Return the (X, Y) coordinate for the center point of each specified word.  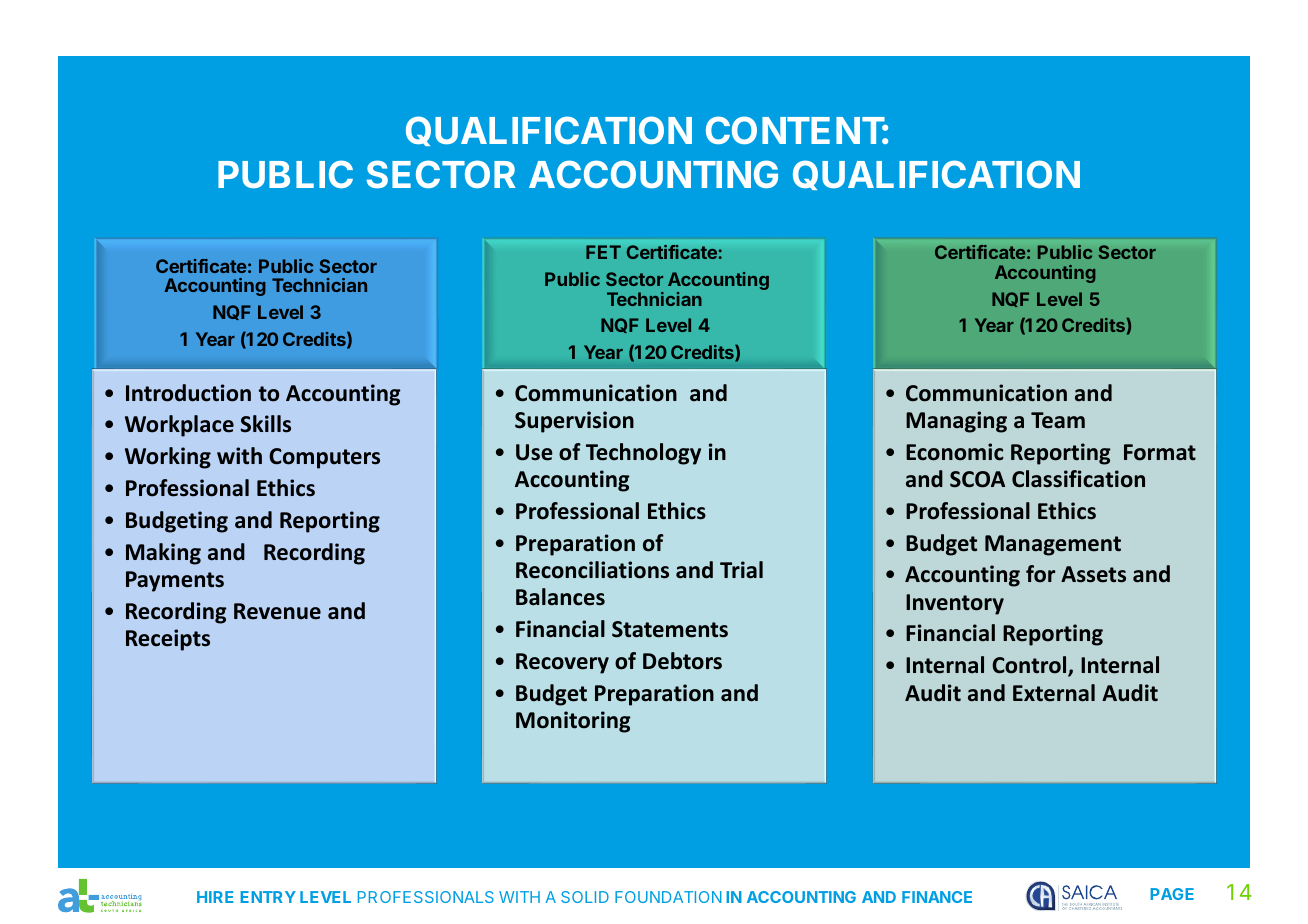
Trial (741, 570)
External (1054, 693)
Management (1053, 545)
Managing (956, 422)
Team (1058, 420)
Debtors (682, 661)
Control (1030, 666)
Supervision (574, 422)
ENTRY (268, 897)
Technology (643, 454)
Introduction (188, 393)
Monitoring (573, 722)
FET (603, 252)
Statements (670, 629)
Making (163, 554)
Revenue (277, 611)
